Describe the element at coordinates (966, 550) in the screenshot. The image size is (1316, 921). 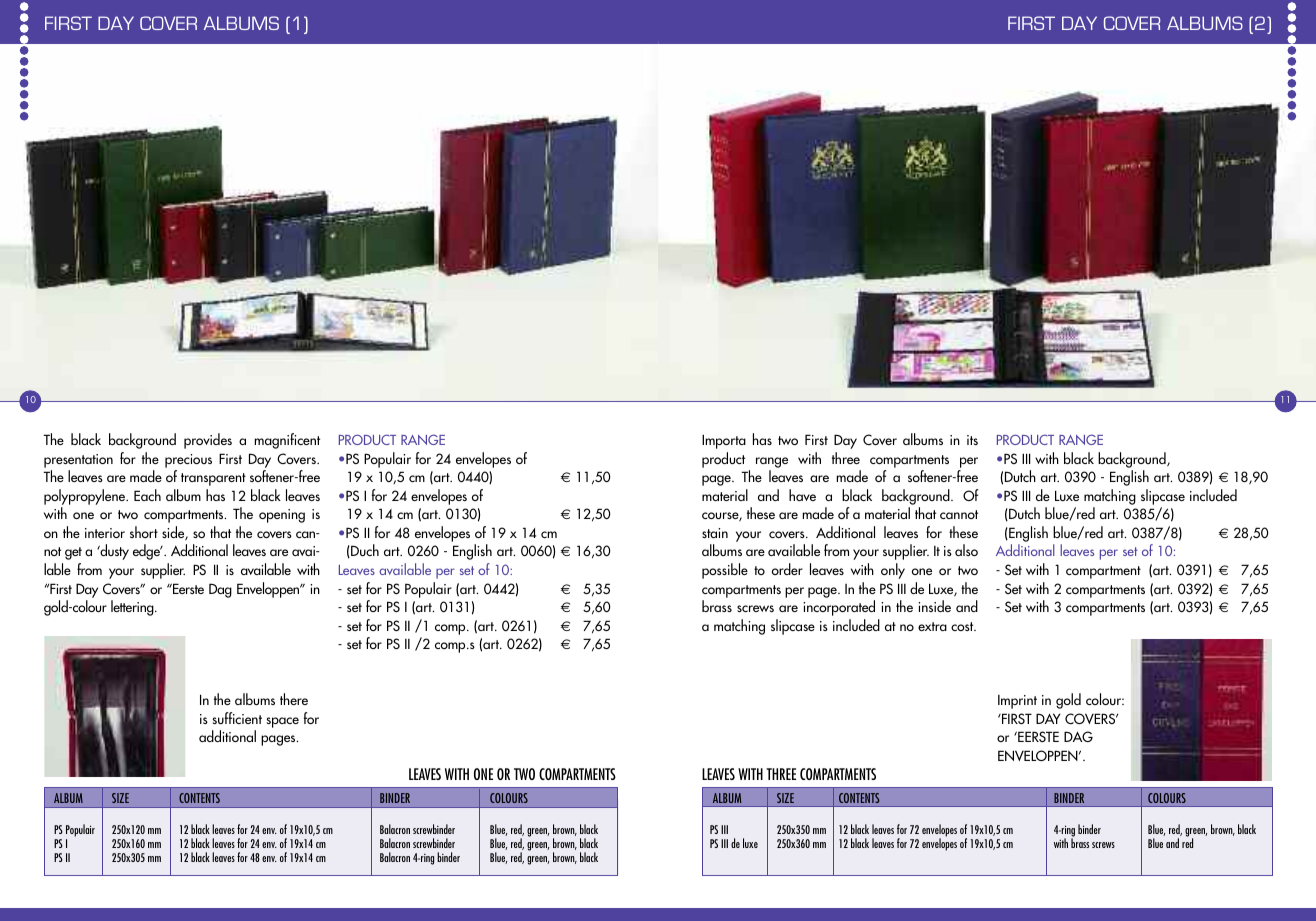
I see `also` at that location.
